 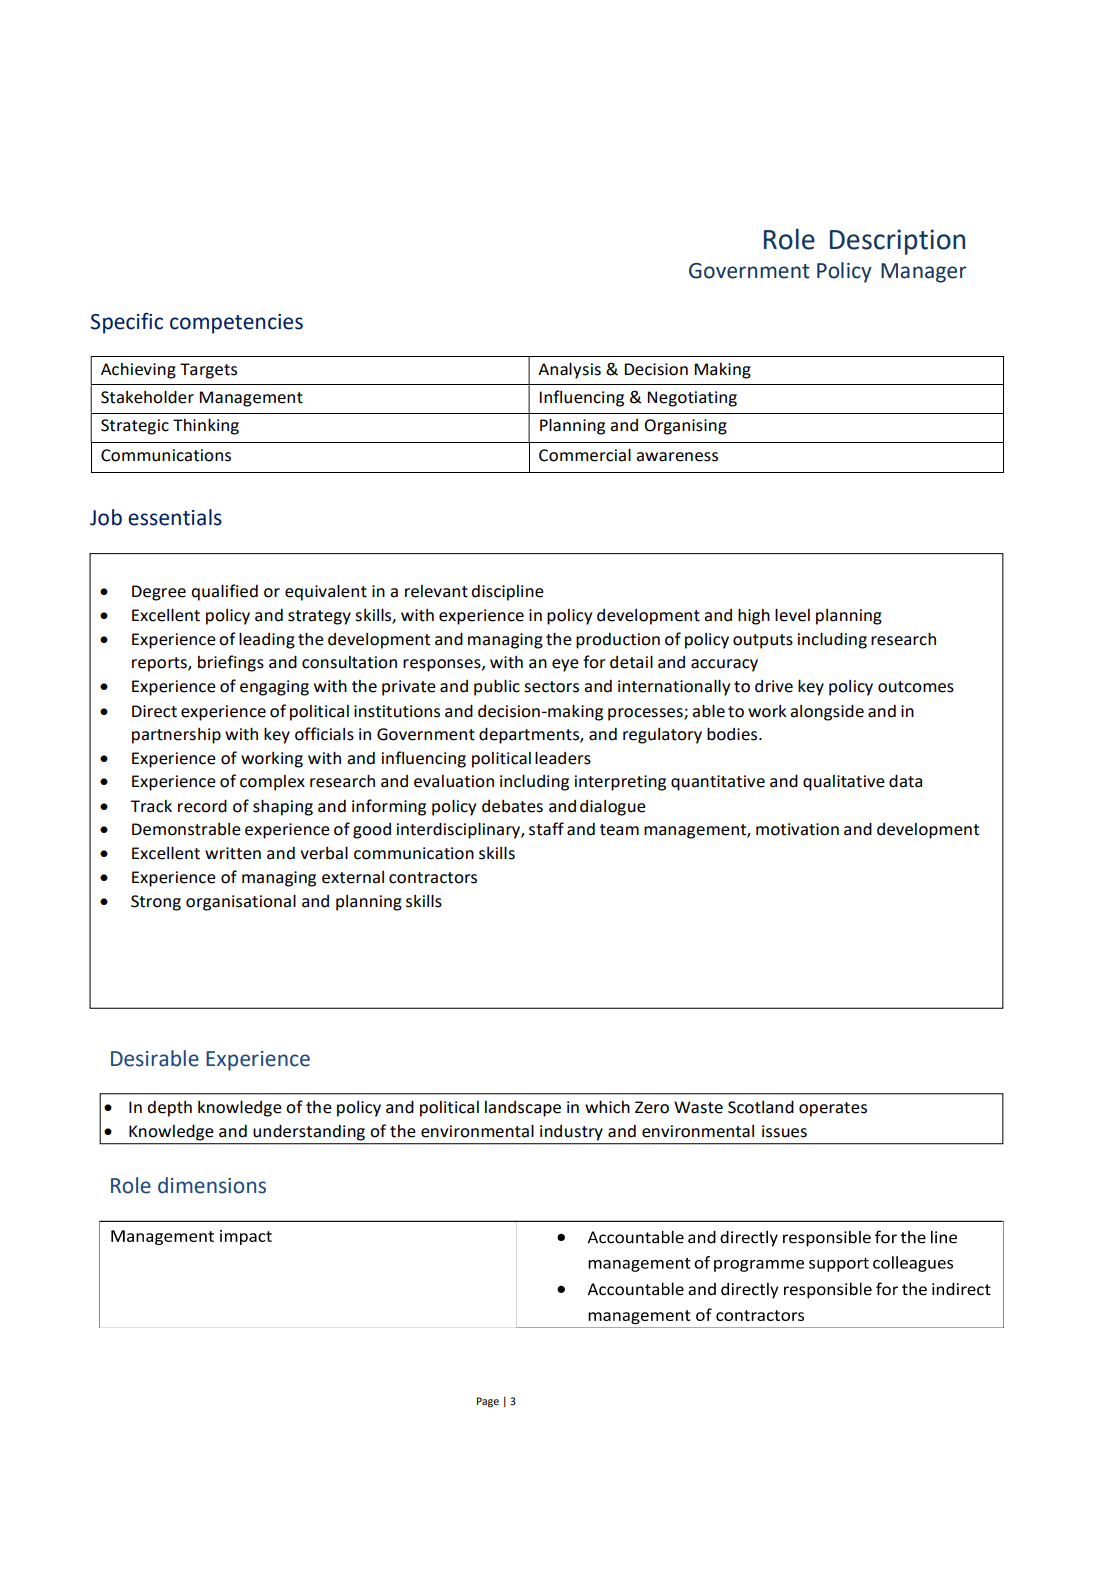 What do you see at coordinates (569, 370) in the page?
I see `Analysis` at bounding box center [569, 370].
